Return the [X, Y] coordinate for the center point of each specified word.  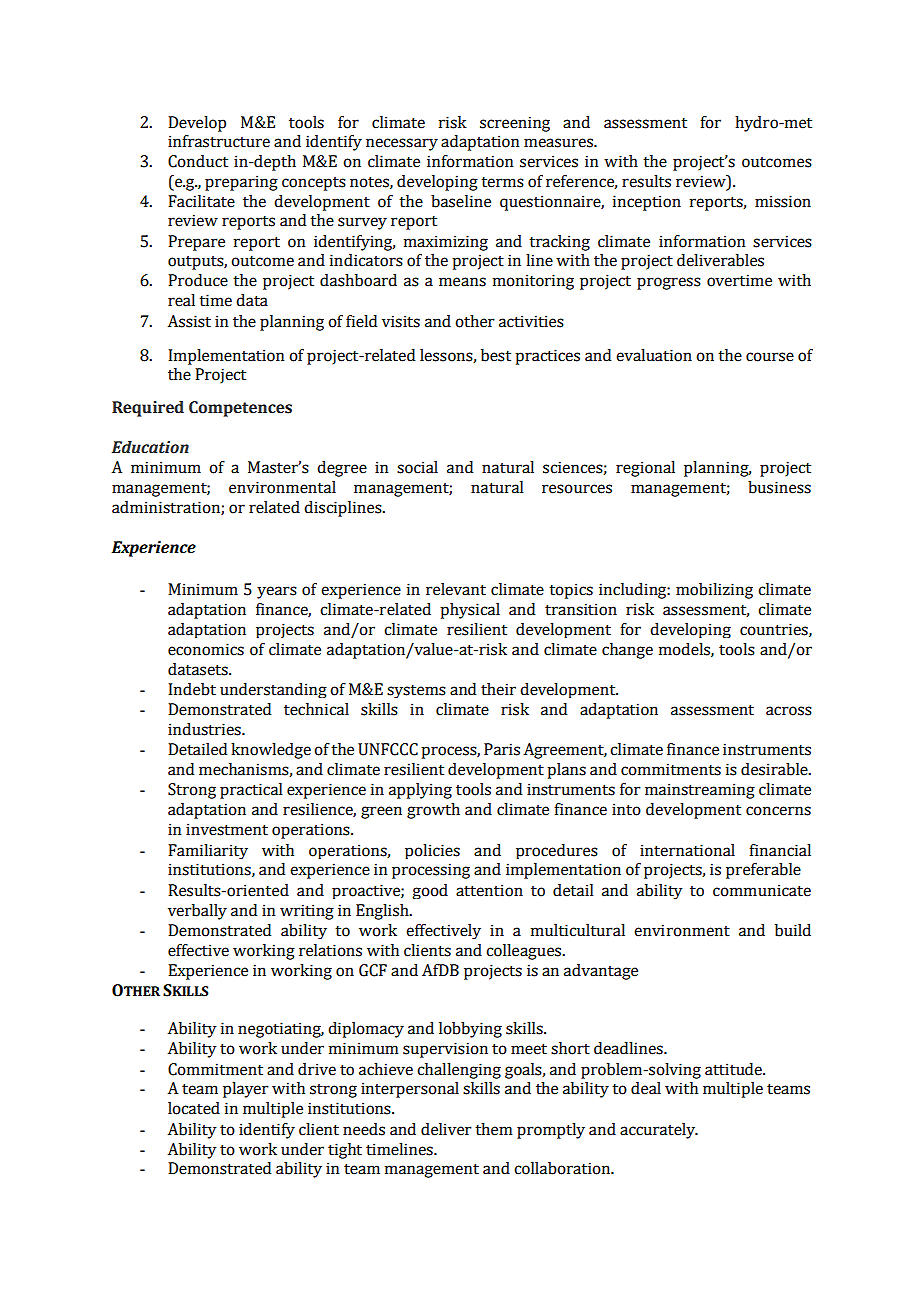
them [493, 1129]
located [194, 1108]
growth [433, 811]
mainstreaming [700, 791]
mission [783, 201]
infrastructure [219, 141]
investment [227, 829]
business [779, 487]
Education [150, 447]
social [417, 467]
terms [502, 182]
